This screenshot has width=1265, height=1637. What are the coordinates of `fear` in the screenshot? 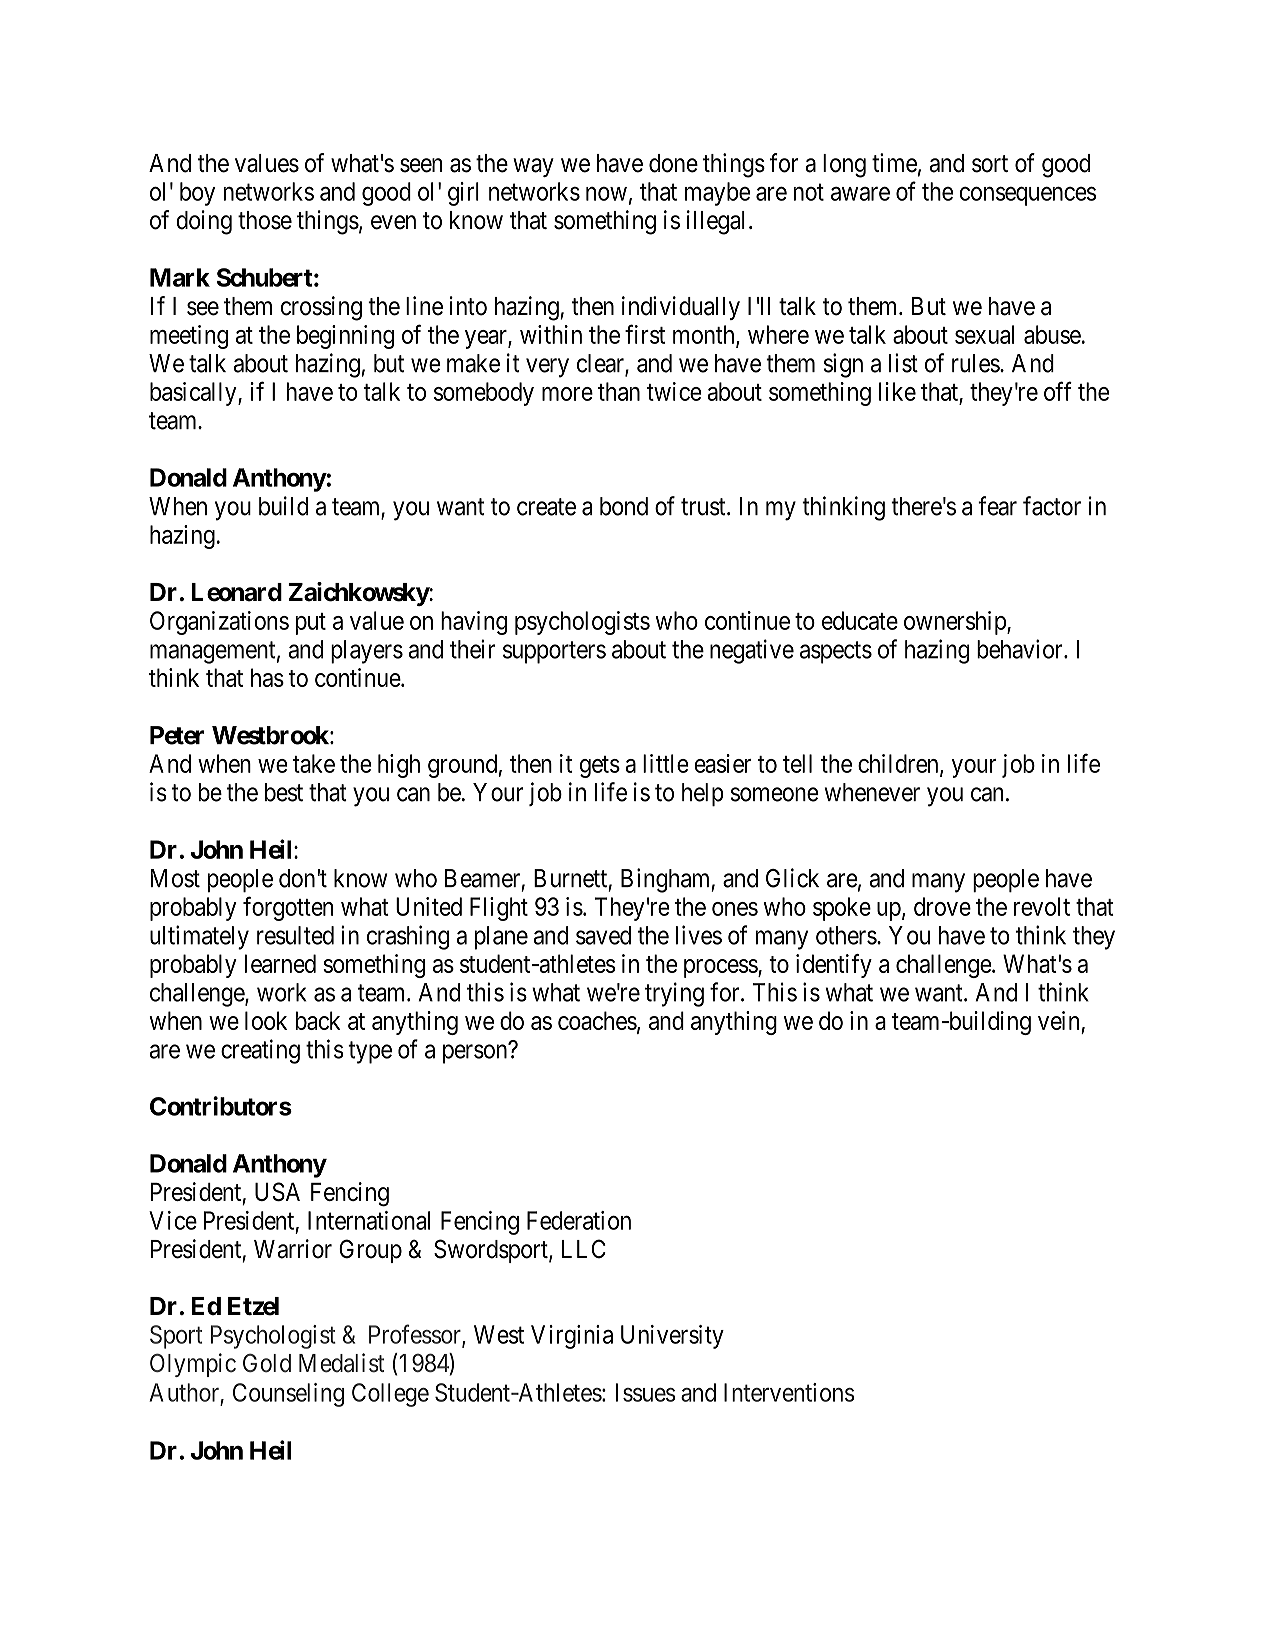 It's located at (997, 506).
